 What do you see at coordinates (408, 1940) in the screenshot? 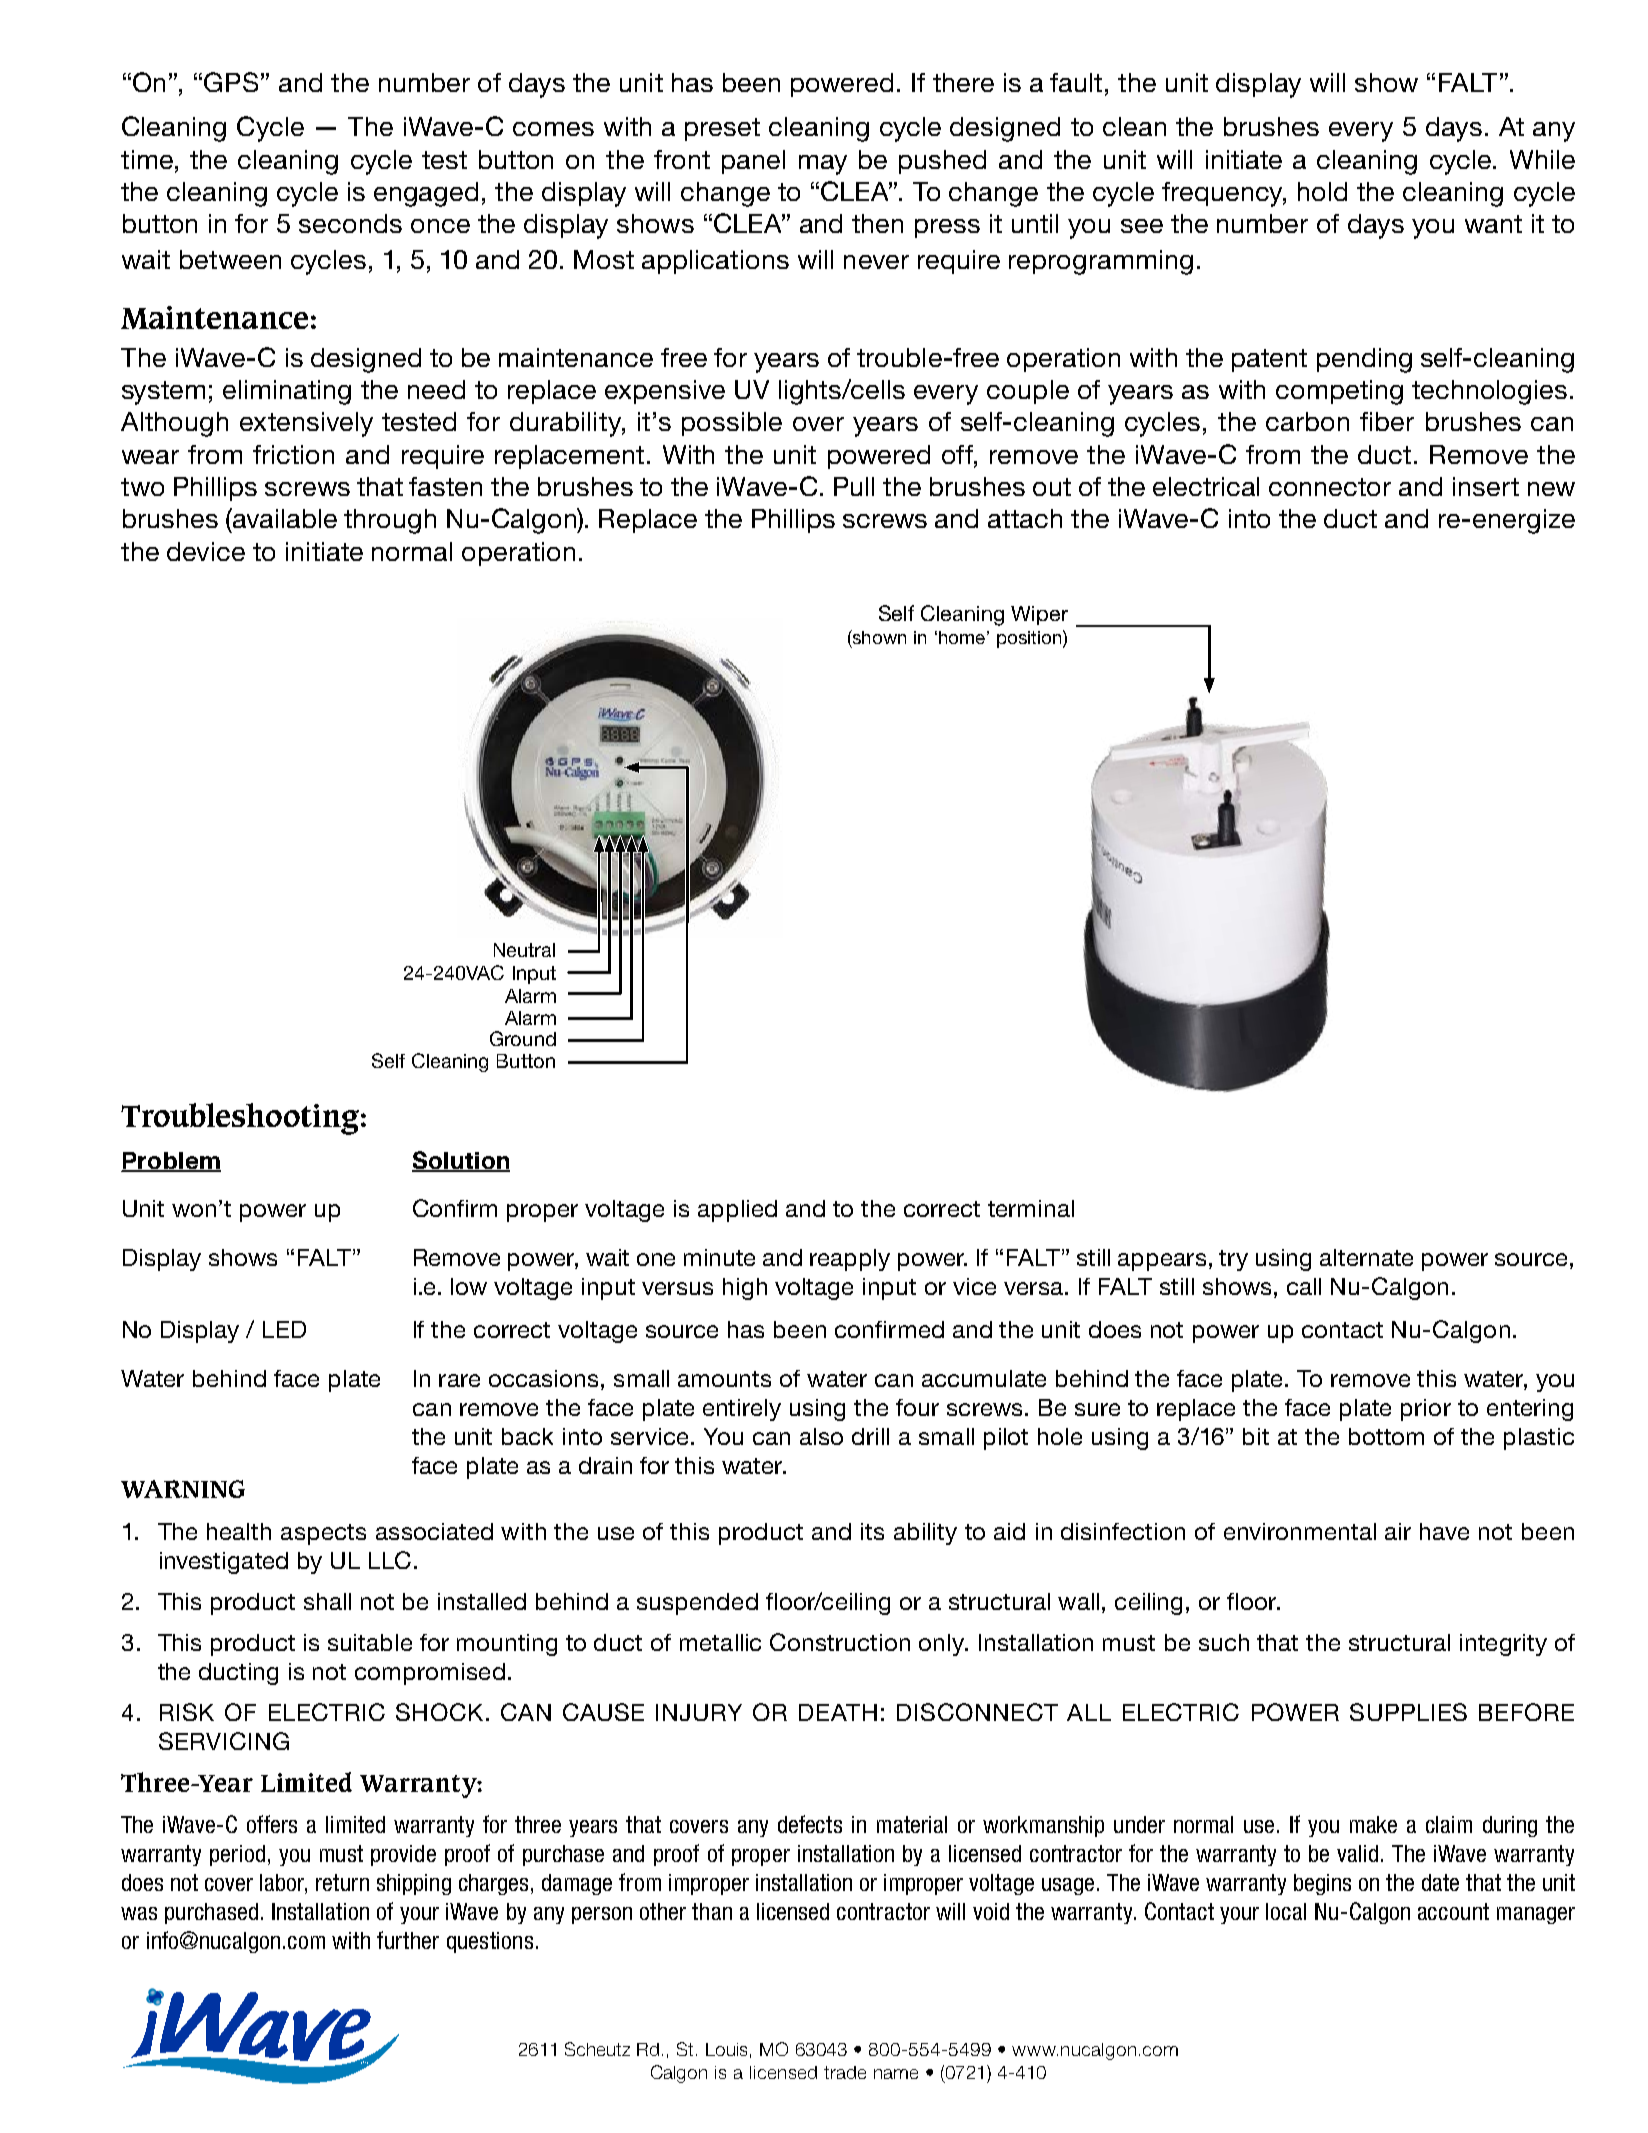
I see `further` at bounding box center [408, 1940].
